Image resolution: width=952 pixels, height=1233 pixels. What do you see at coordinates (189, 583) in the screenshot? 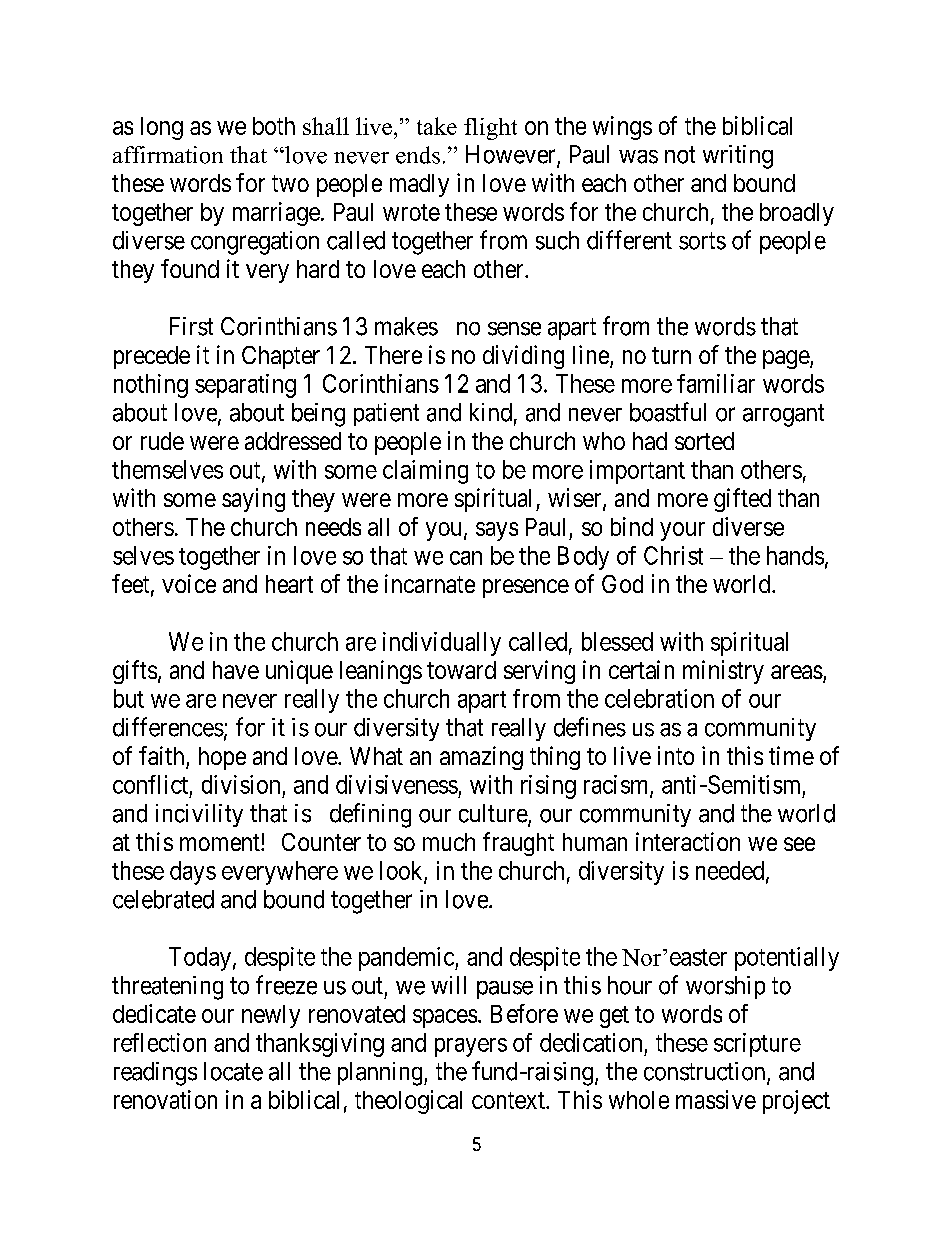
I see `voice` at bounding box center [189, 583].
